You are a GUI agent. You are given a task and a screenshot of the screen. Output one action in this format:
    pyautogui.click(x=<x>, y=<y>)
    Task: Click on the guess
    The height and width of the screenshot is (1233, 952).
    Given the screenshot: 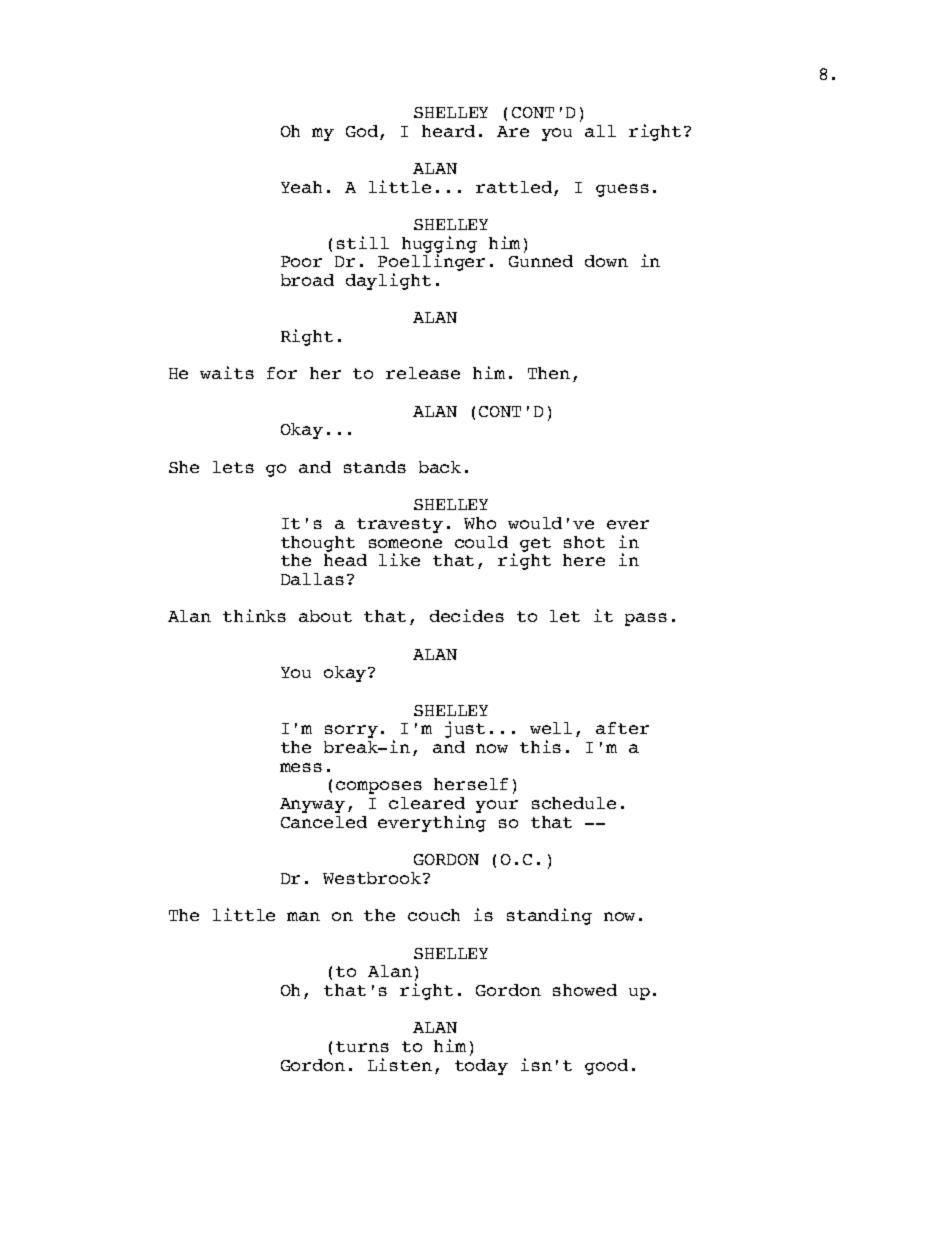 What is the action you would take?
    pyautogui.click(x=622, y=190)
